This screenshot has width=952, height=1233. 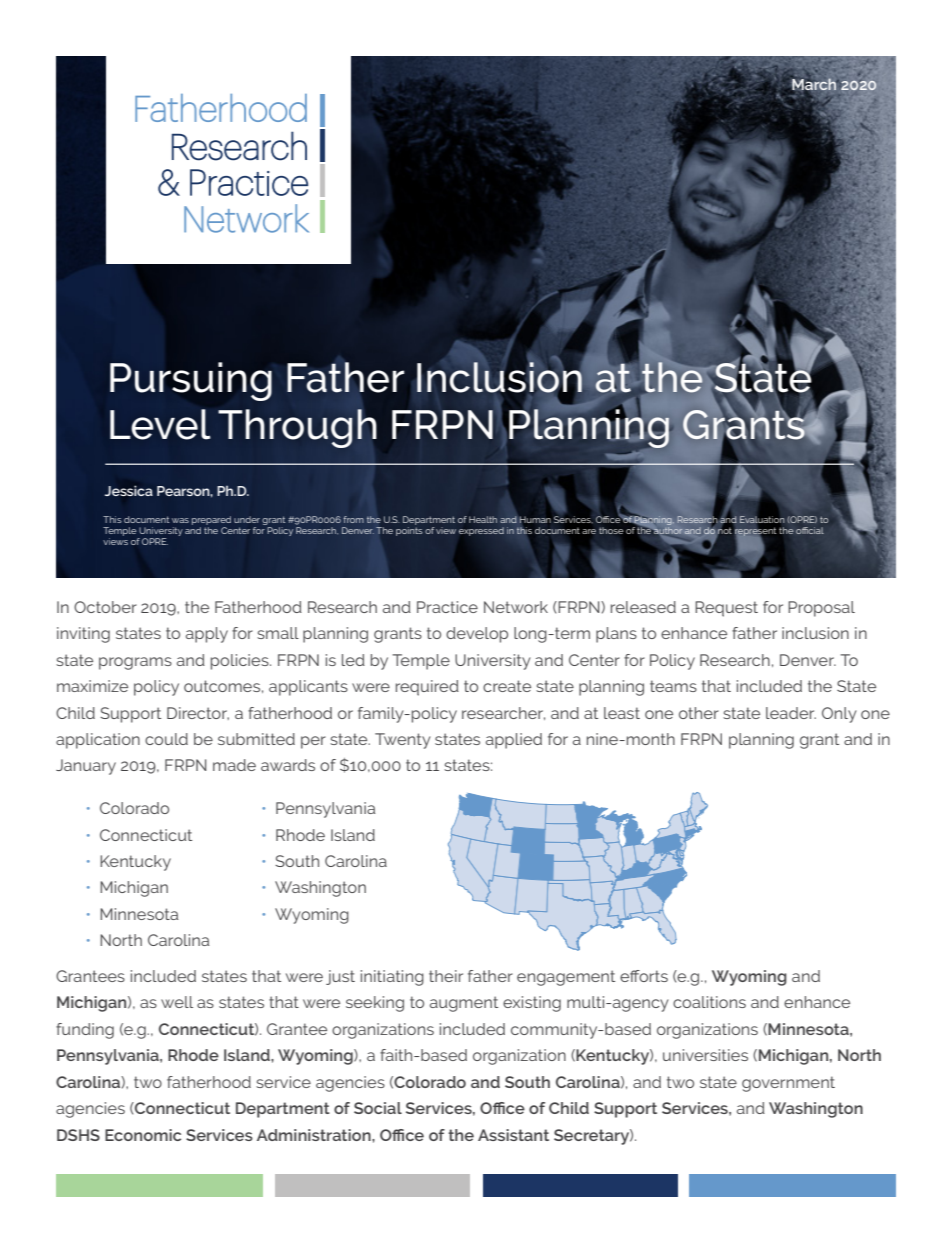 I want to click on efforts, so click(x=644, y=976).
